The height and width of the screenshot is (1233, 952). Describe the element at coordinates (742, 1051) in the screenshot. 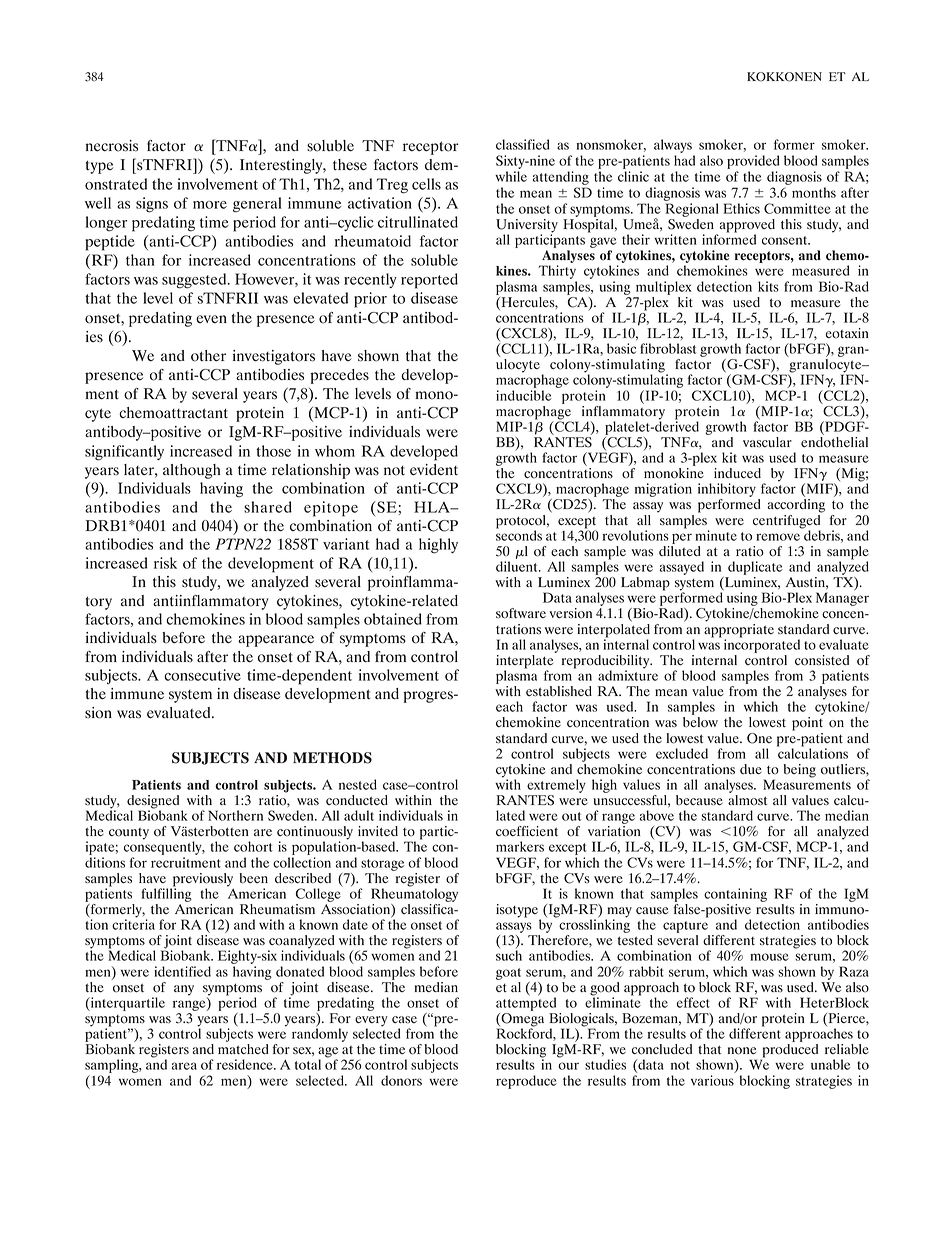

I see `none` at that location.
